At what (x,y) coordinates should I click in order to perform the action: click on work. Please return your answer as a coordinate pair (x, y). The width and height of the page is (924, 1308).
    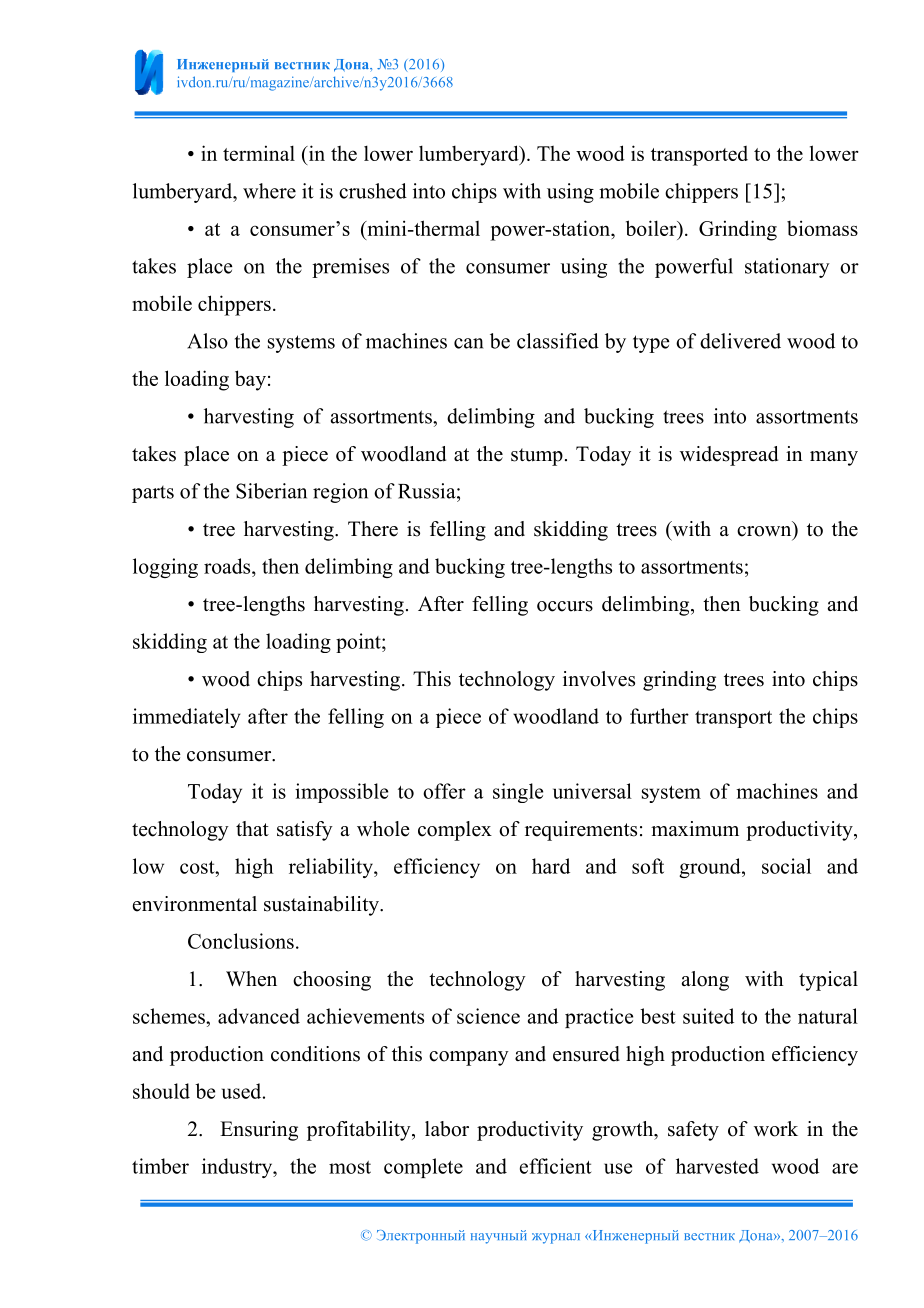
    Looking at the image, I should click on (776, 1129).
